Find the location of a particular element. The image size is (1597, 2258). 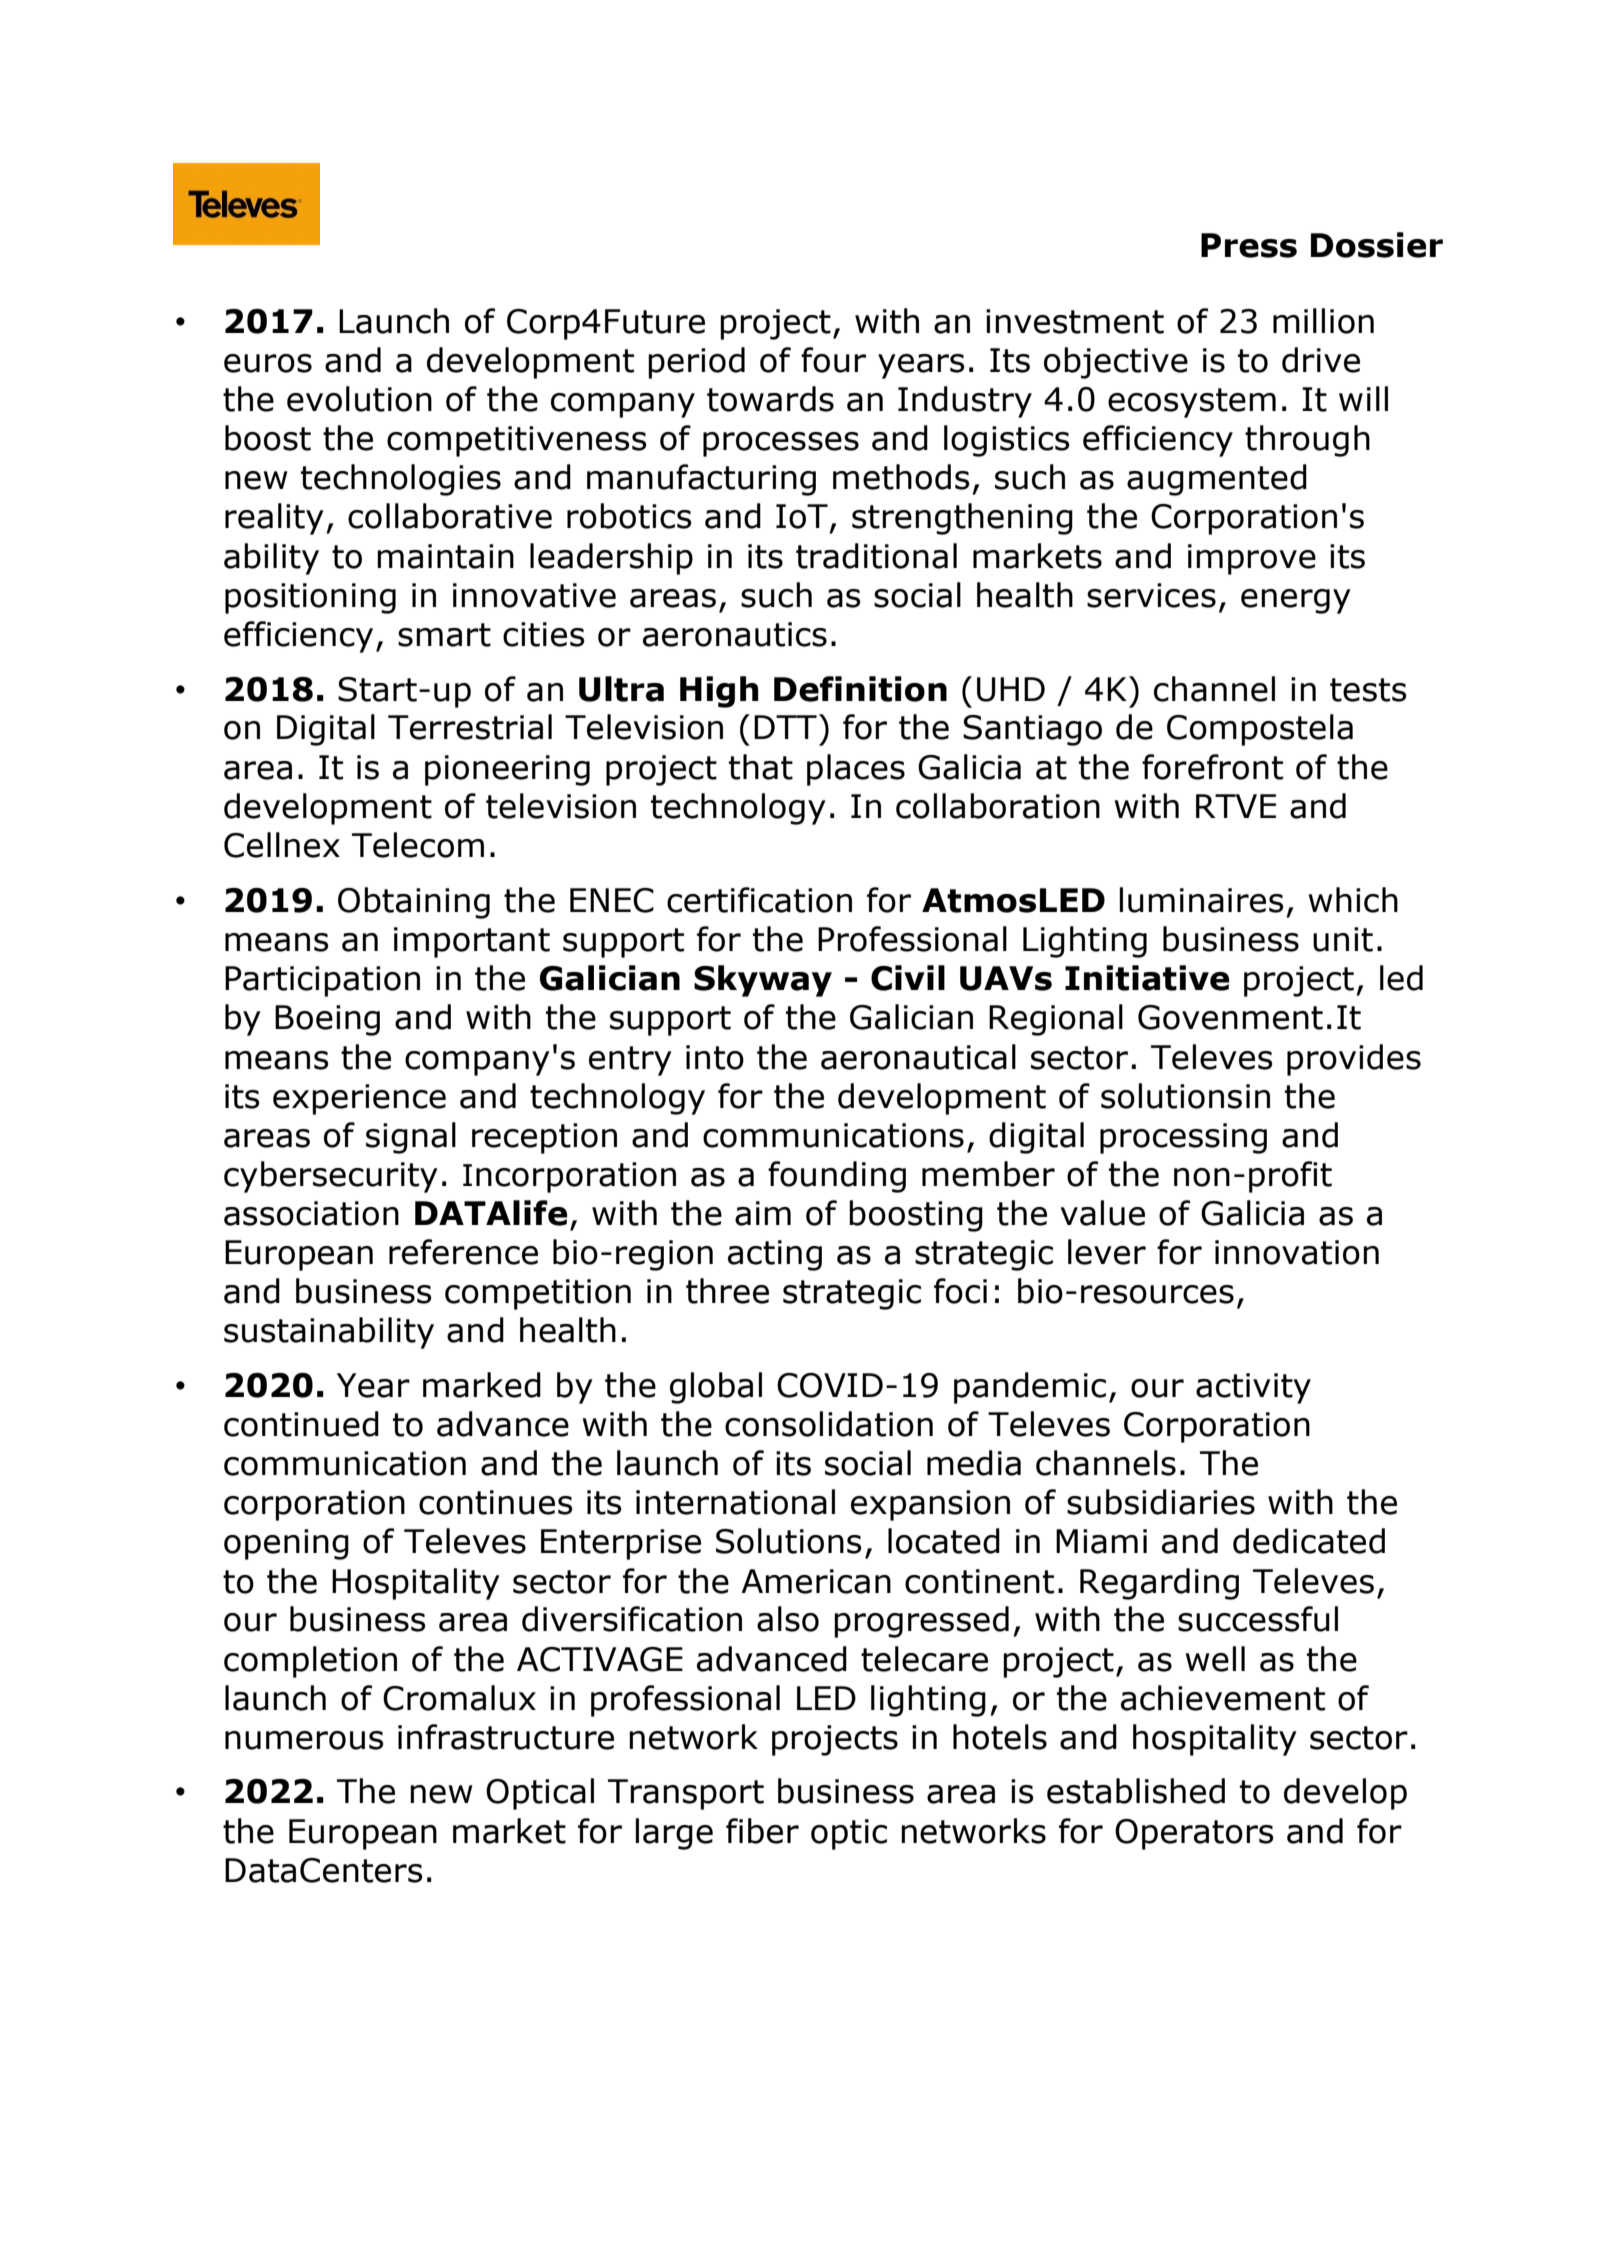

four is located at coordinates (833, 360).
